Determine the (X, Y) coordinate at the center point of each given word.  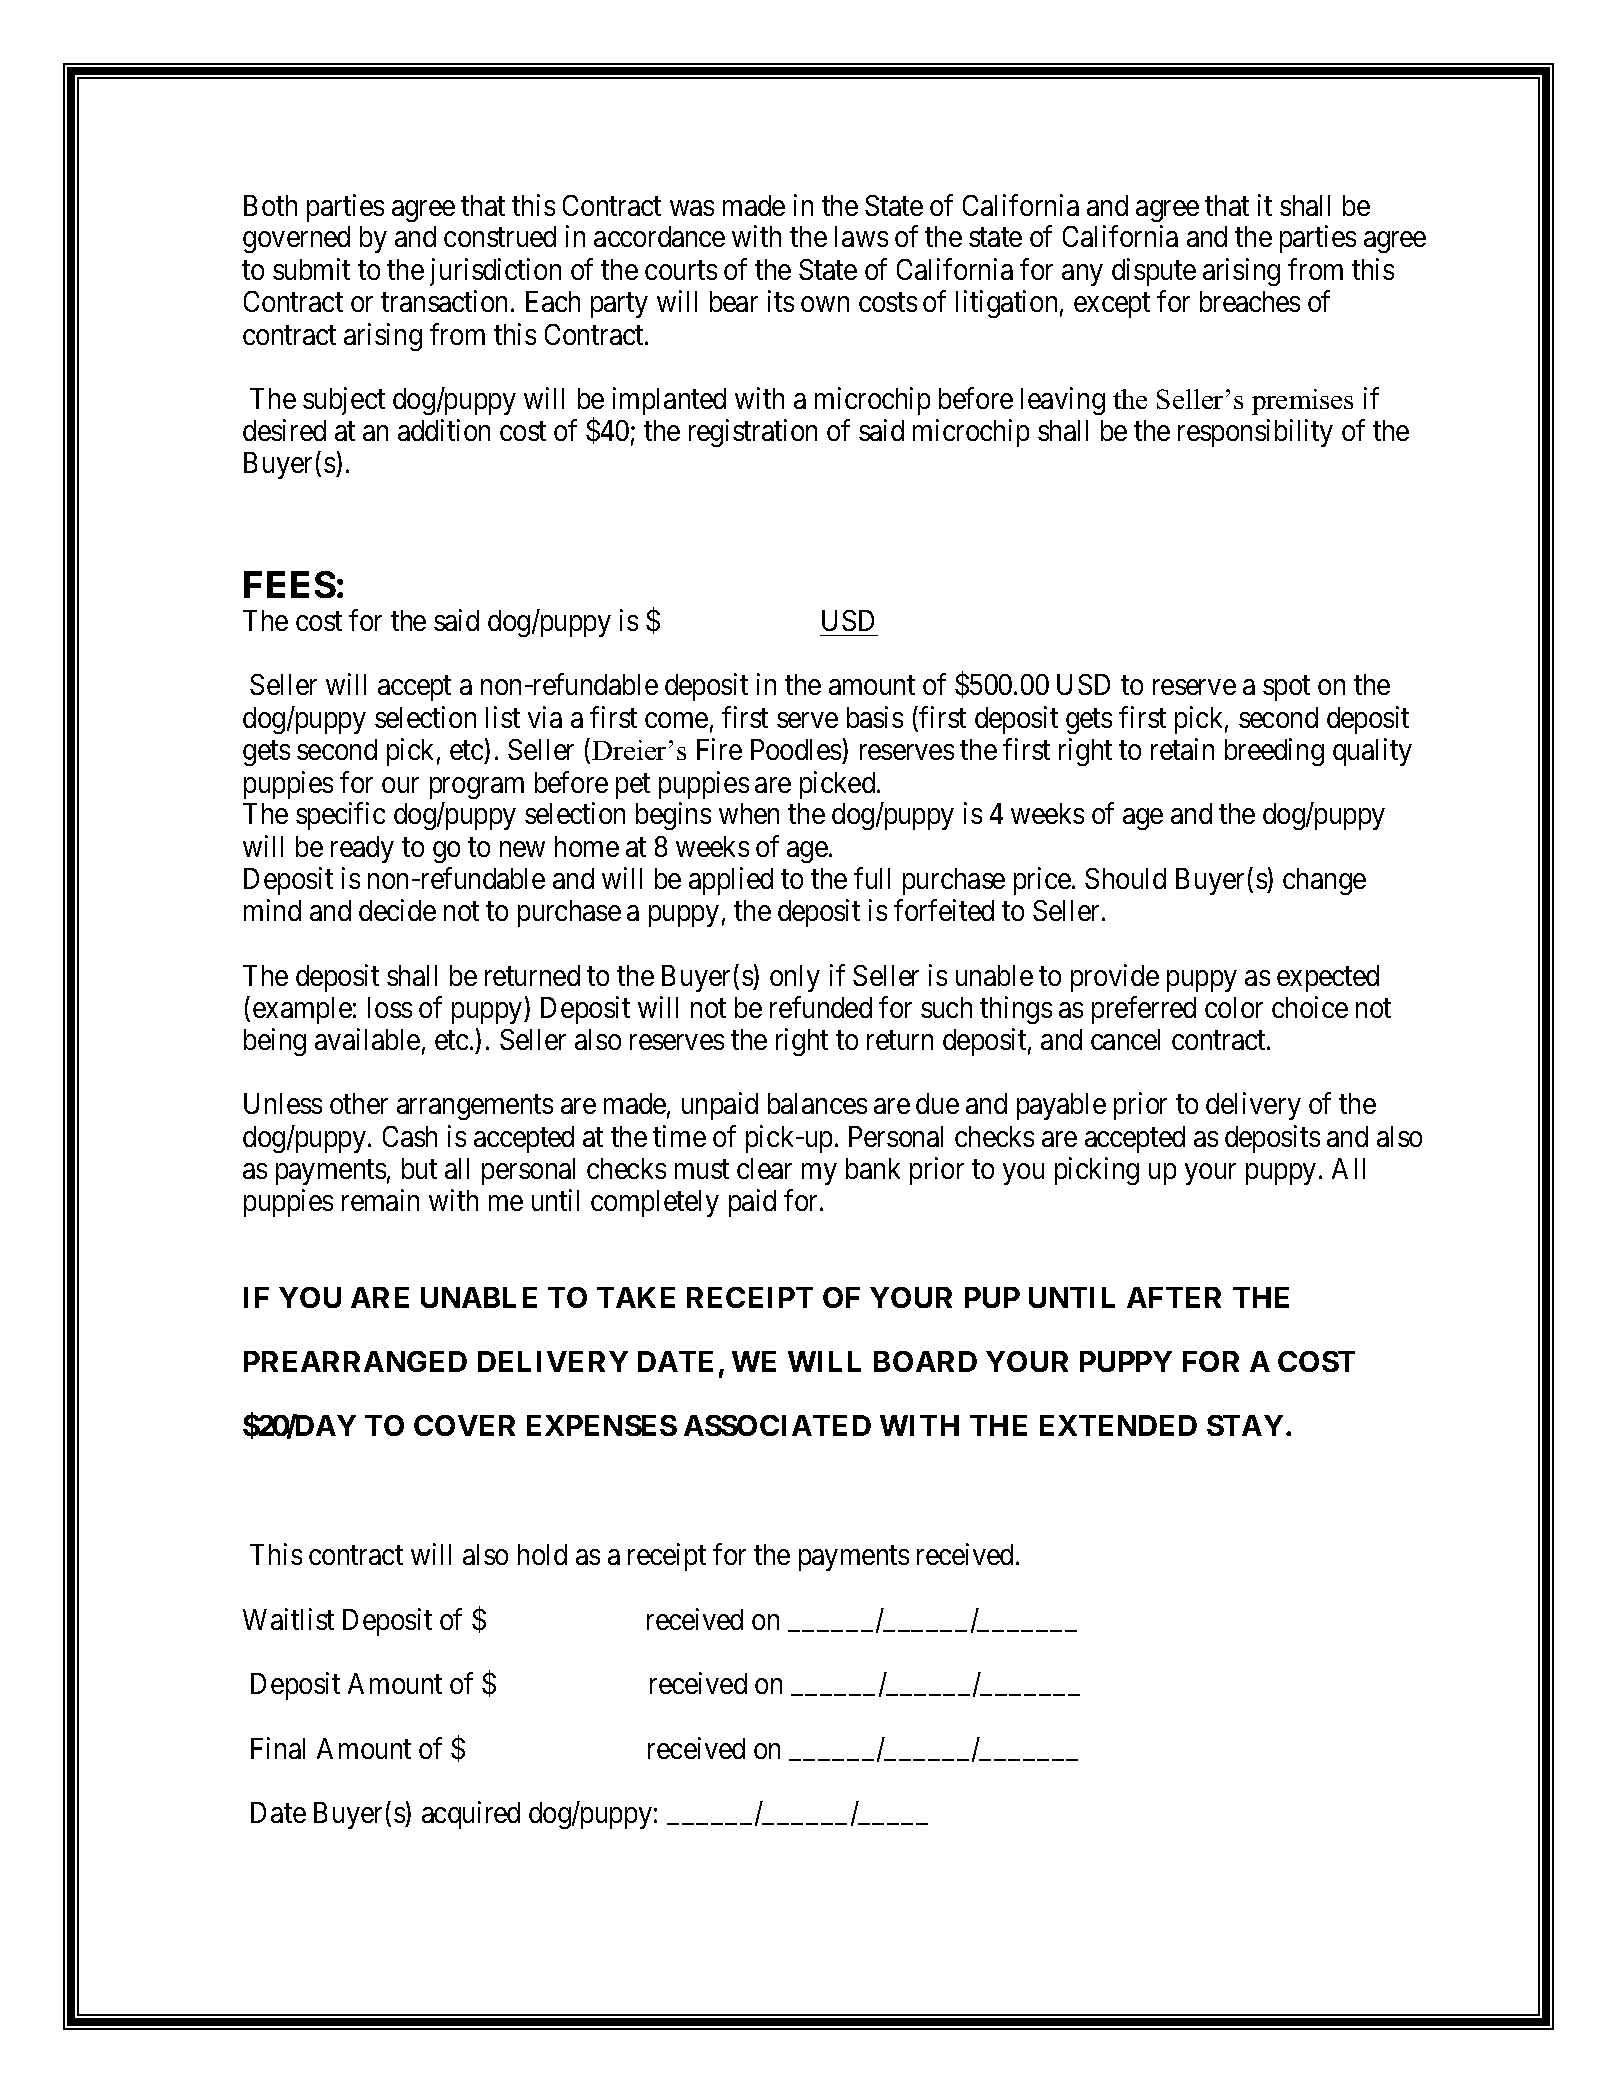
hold (542, 1554)
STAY (1245, 1425)
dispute (1154, 272)
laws (861, 236)
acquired (471, 1815)
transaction (444, 301)
